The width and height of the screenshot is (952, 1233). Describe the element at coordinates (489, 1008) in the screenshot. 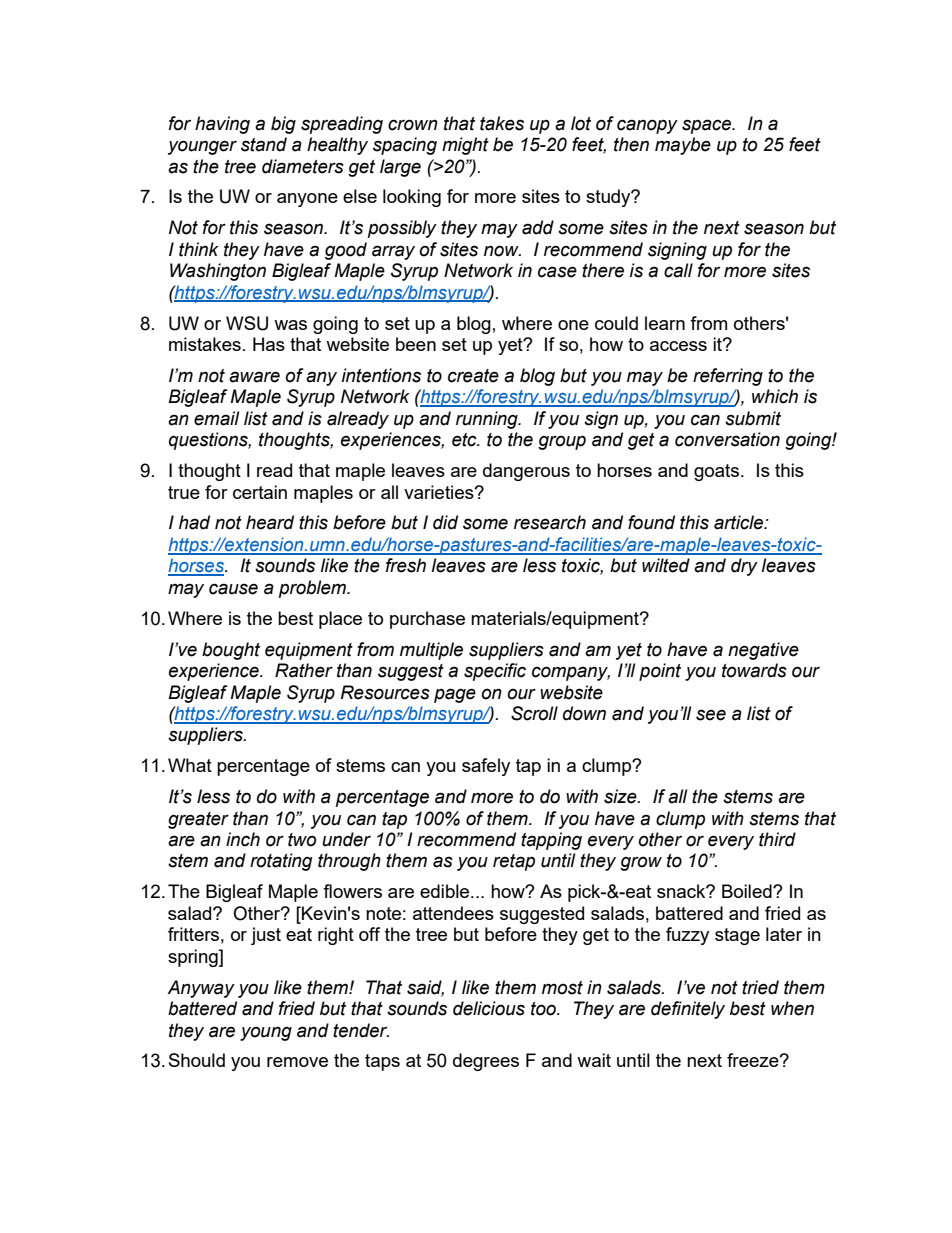

I see `delicious` at that location.
